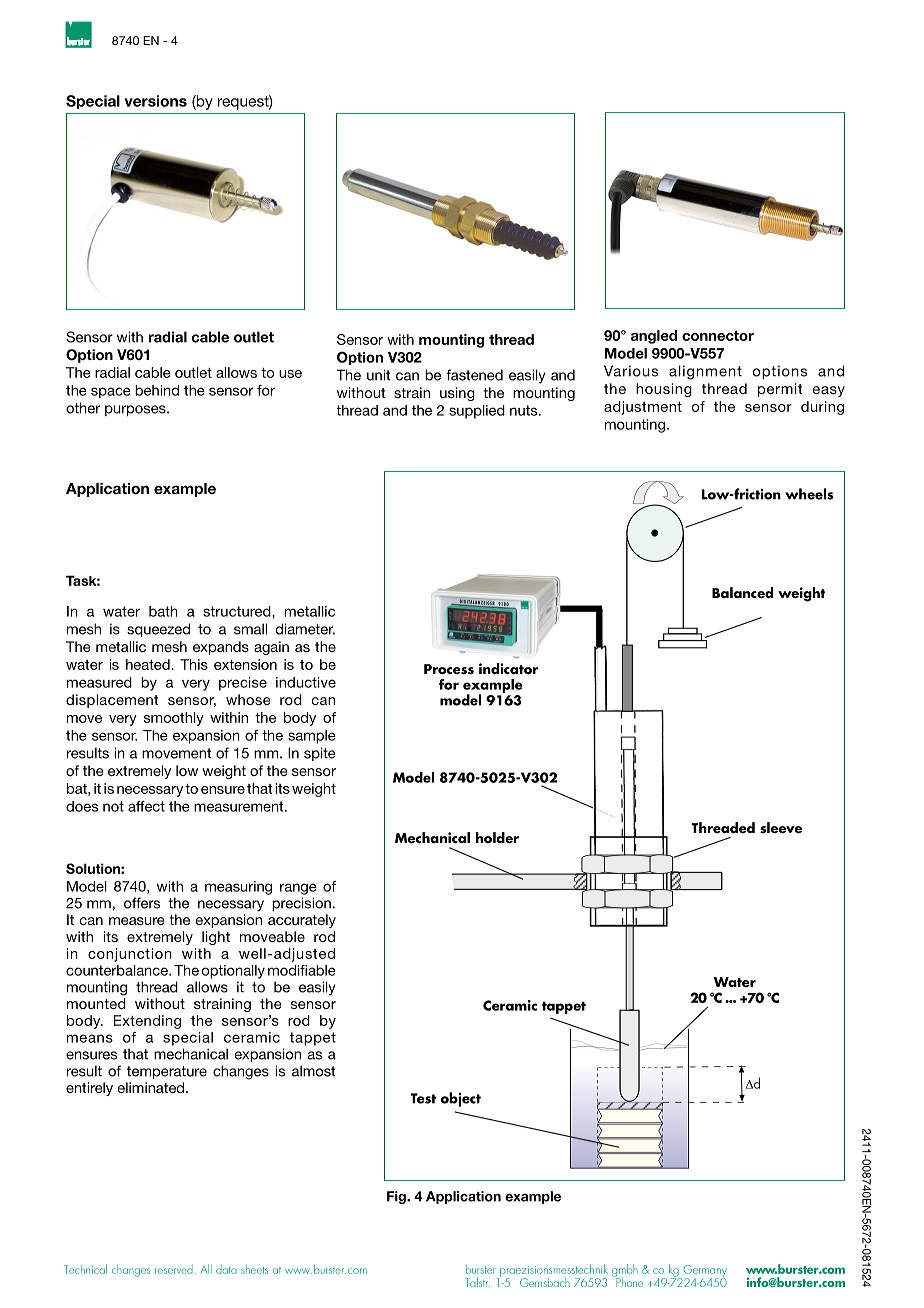 The image size is (924, 1308). Describe the element at coordinates (477, 412) in the document. I see `supplied` at that location.
